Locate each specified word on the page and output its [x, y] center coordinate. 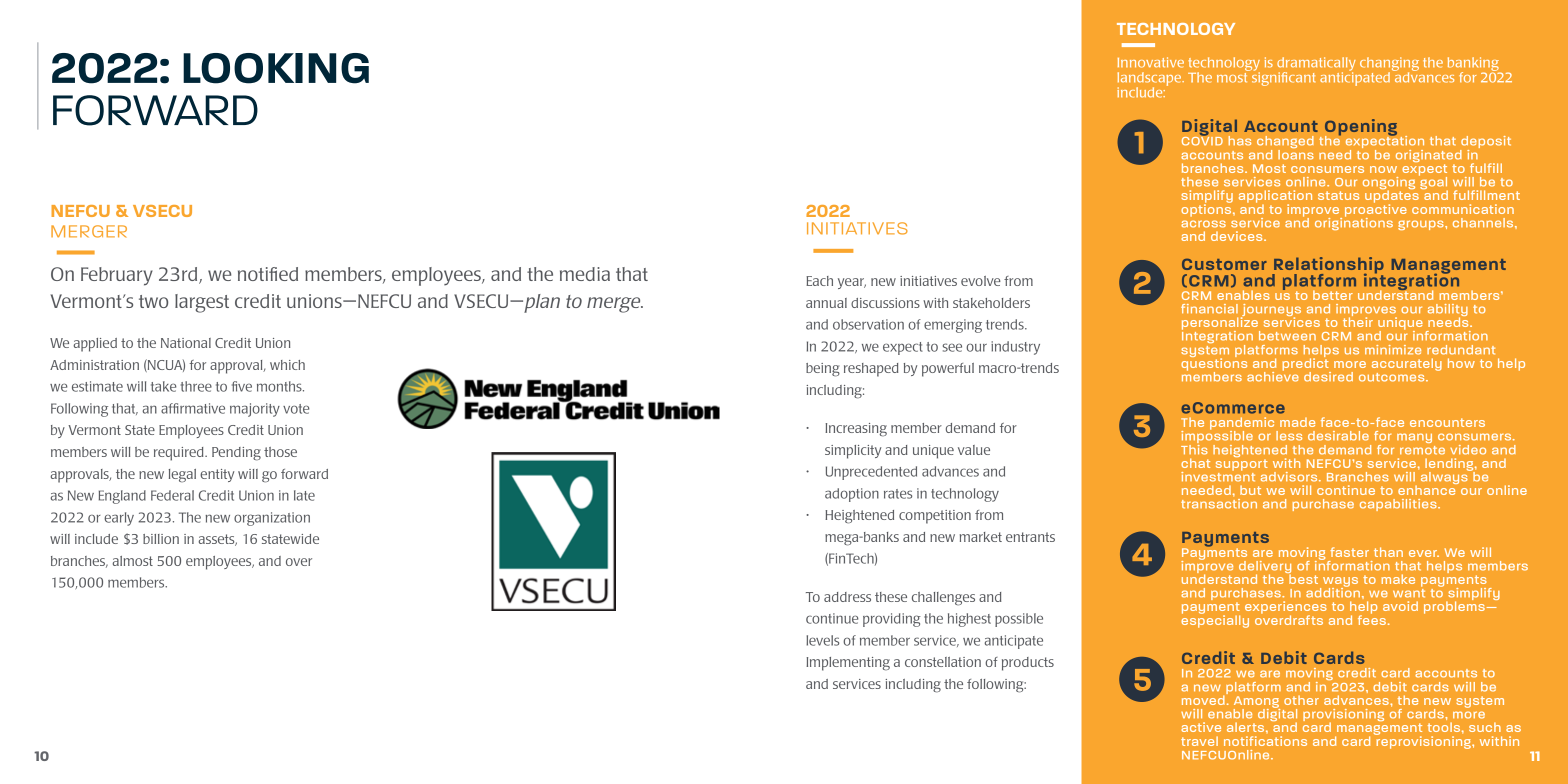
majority [255, 410]
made [1297, 422]
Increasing [856, 430]
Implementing [848, 664]
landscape [1150, 80]
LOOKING [276, 68]
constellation [943, 662]
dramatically [1316, 65]
